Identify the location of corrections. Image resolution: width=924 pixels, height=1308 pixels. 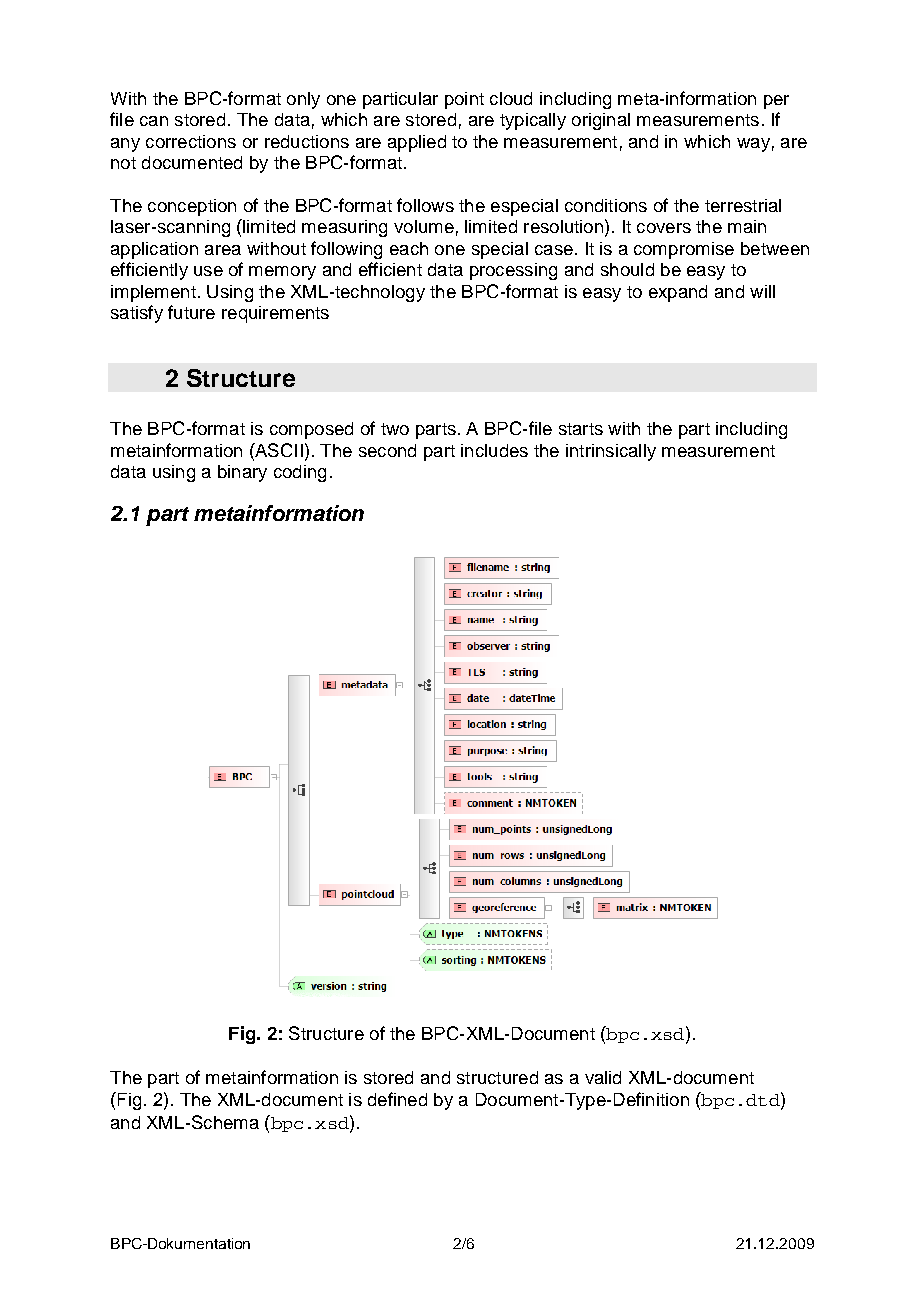
(191, 141).
